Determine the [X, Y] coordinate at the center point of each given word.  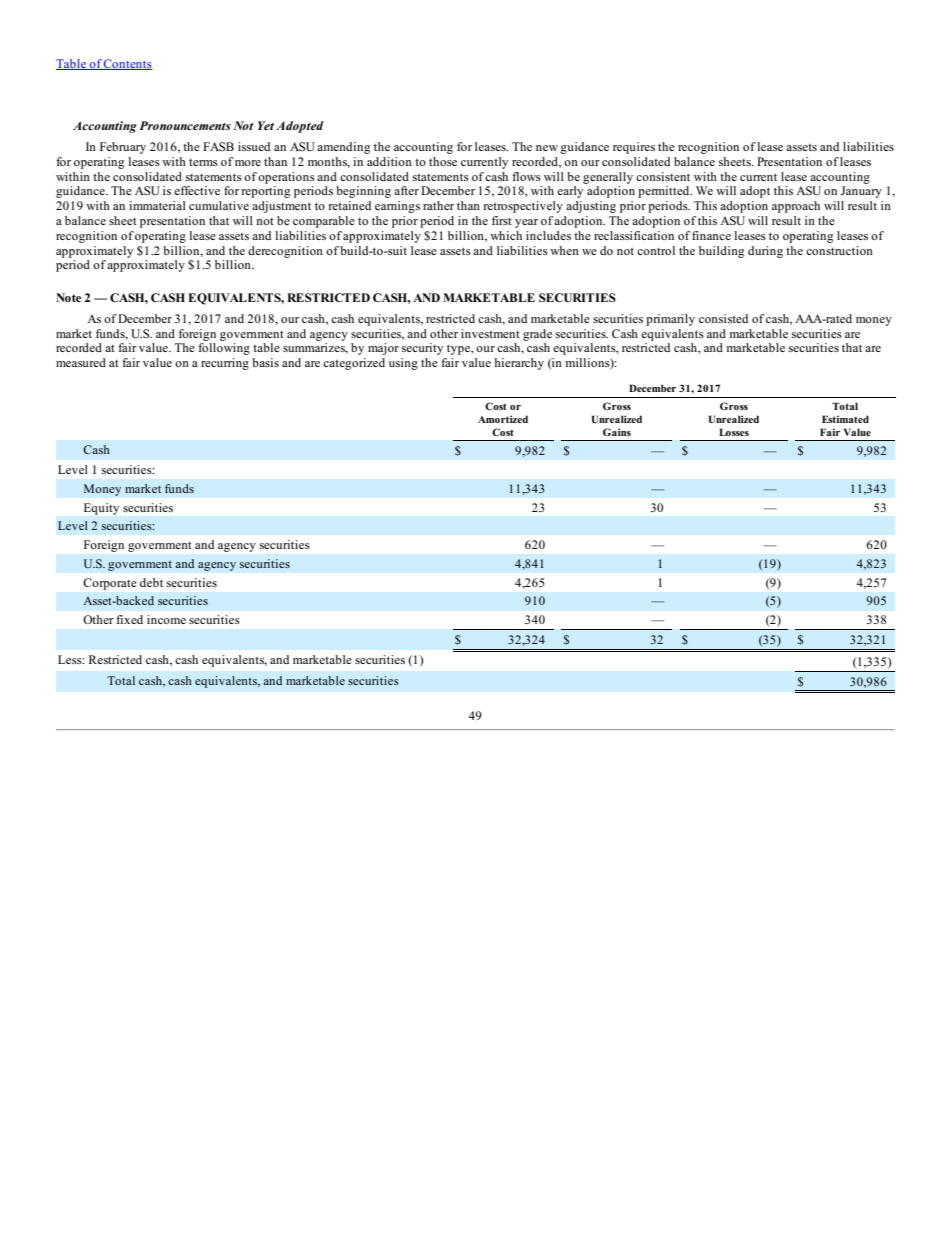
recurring [225, 364]
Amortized [503, 419]
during [765, 252]
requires [634, 148]
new [547, 148]
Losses [734, 432]
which [506, 235]
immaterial [157, 205]
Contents [127, 64]
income [166, 619]
